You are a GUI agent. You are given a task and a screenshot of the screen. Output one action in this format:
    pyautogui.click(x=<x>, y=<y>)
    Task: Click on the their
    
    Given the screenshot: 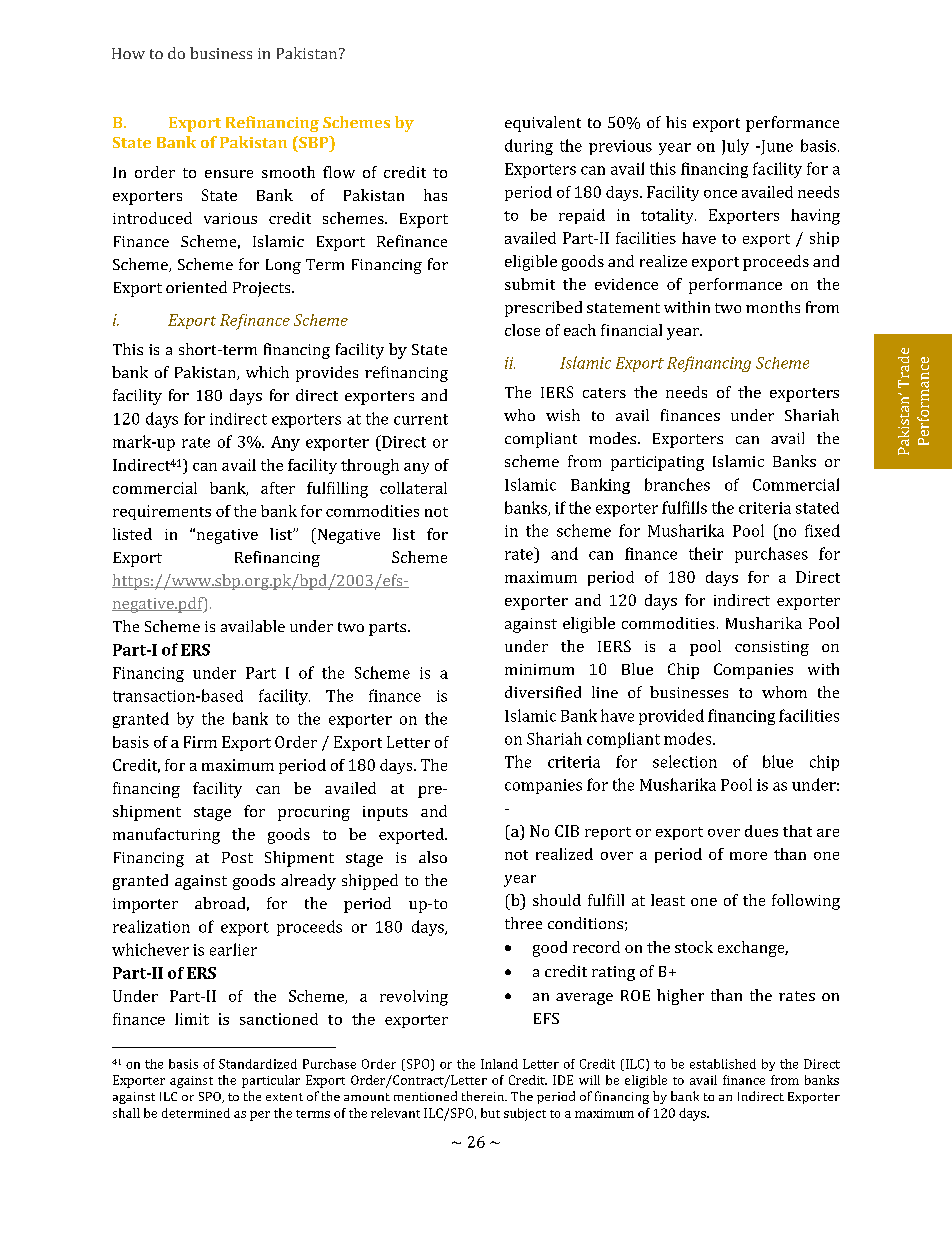 What is the action you would take?
    pyautogui.click(x=706, y=553)
